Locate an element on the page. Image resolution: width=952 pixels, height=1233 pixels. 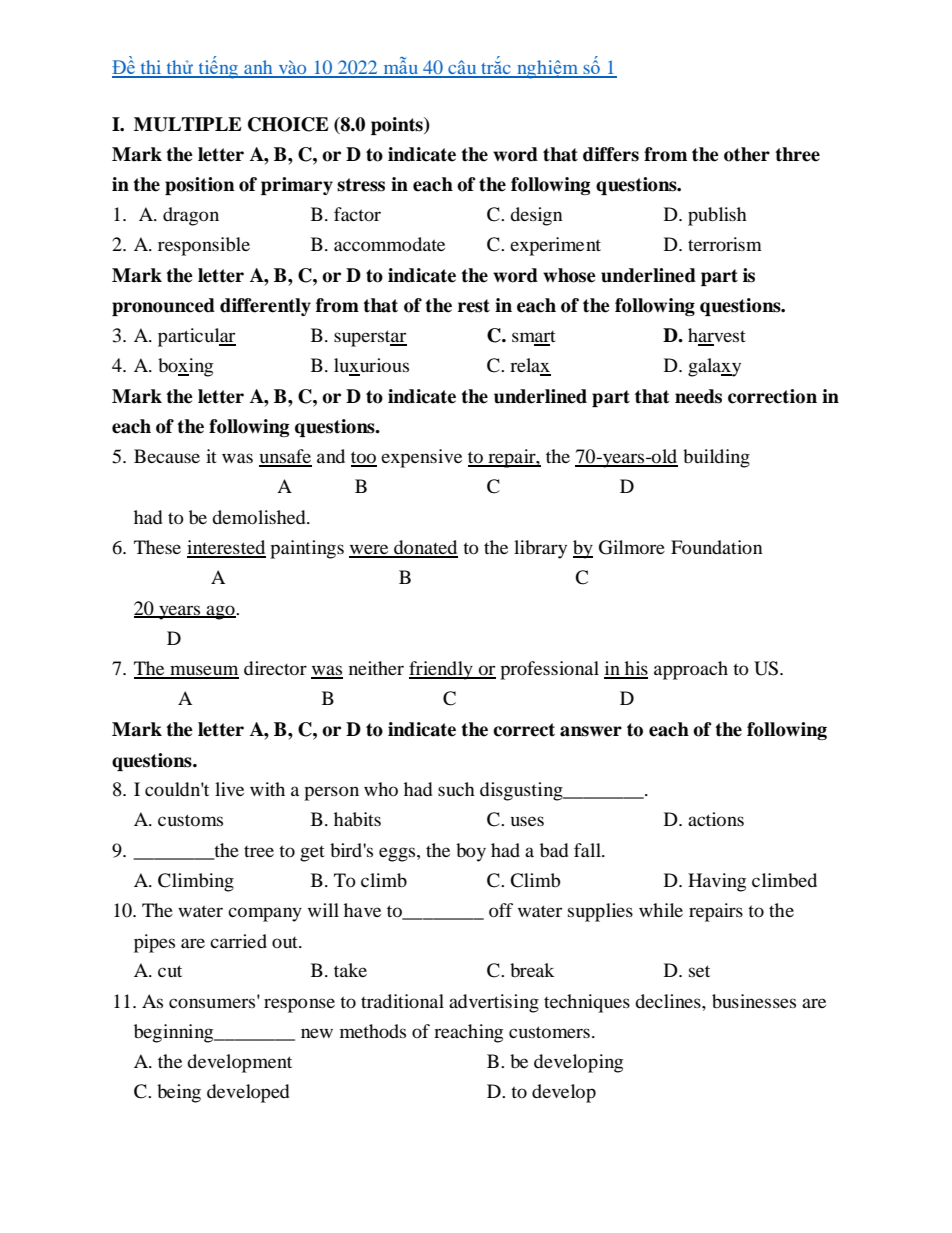
being is located at coordinates (179, 1093).
